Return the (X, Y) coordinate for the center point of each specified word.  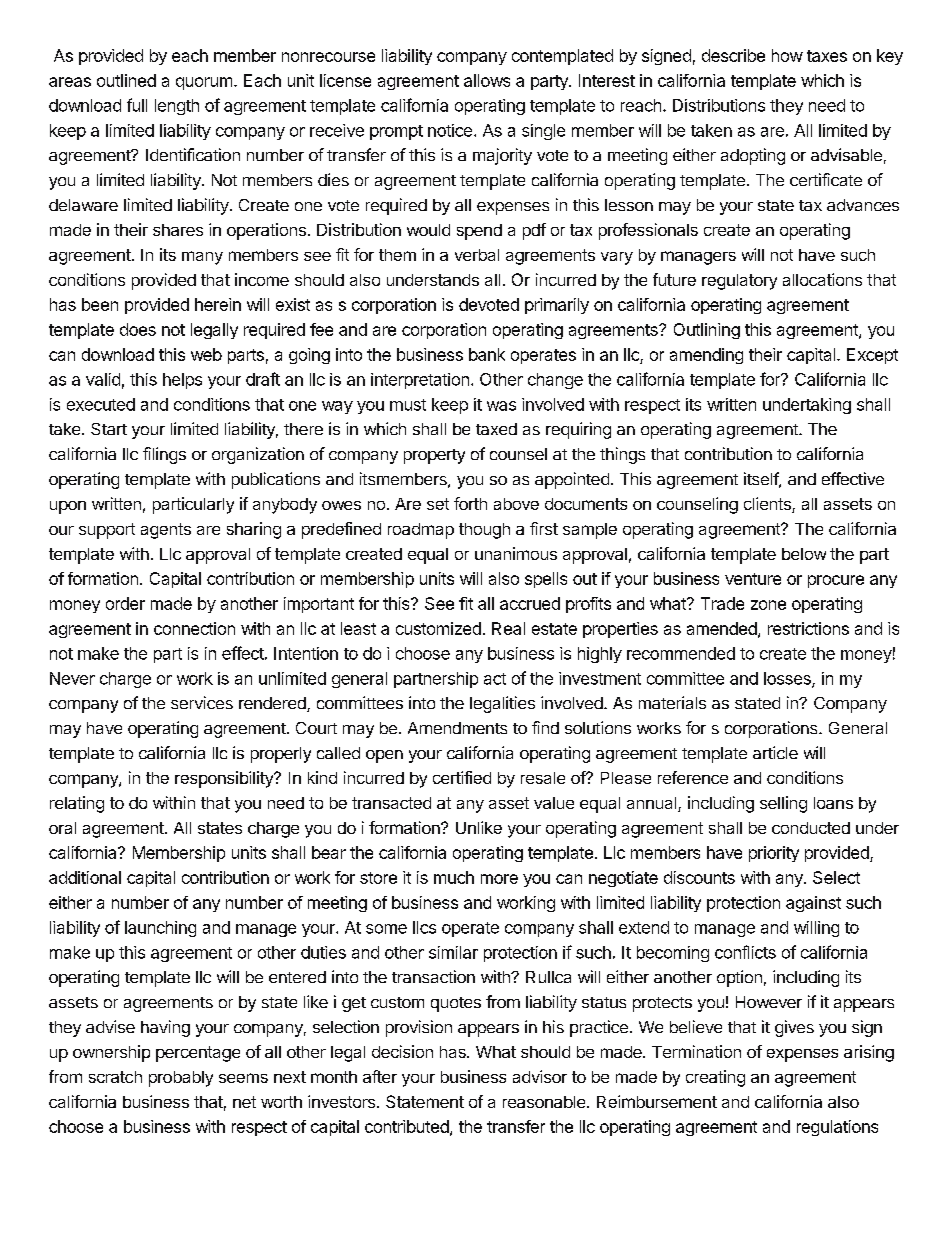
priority (774, 854)
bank (487, 354)
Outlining (707, 331)
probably (181, 1079)
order (125, 603)
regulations (837, 1128)
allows (487, 80)
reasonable (545, 1102)
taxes (827, 56)
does (138, 329)
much (454, 877)
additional (85, 877)
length (177, 107)
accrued (530, 603)
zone (768, 605)
